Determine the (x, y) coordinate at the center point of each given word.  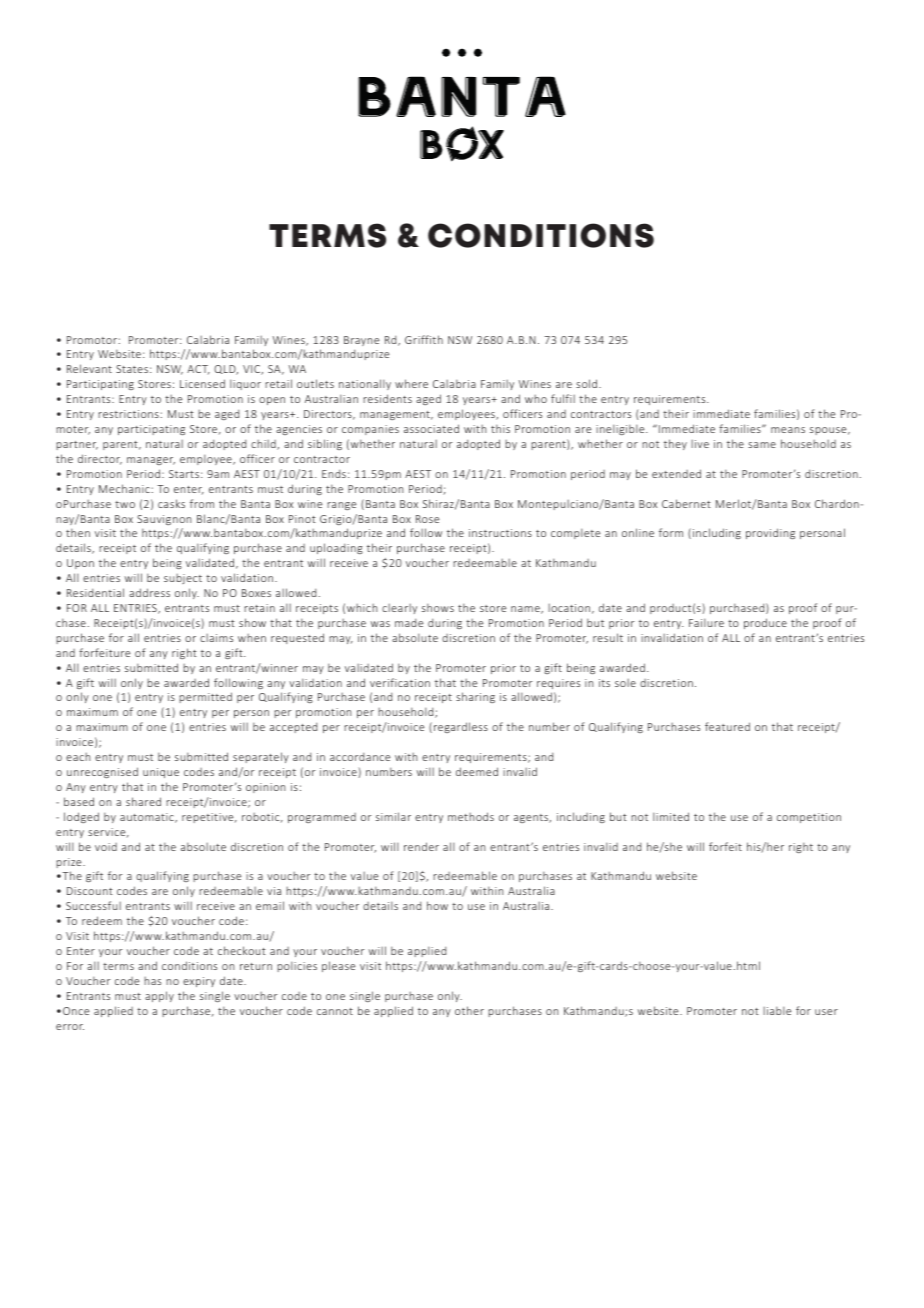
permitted (205, 697)
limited (671, 816)
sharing (475, 697)
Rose (427, 519)
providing (770, 533)
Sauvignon (164, 520)
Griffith (424, 339)
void (106, 847)
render (421, 846)
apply (159, 996)
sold (588, 383)
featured (727, 726)
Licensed (202, 383)
